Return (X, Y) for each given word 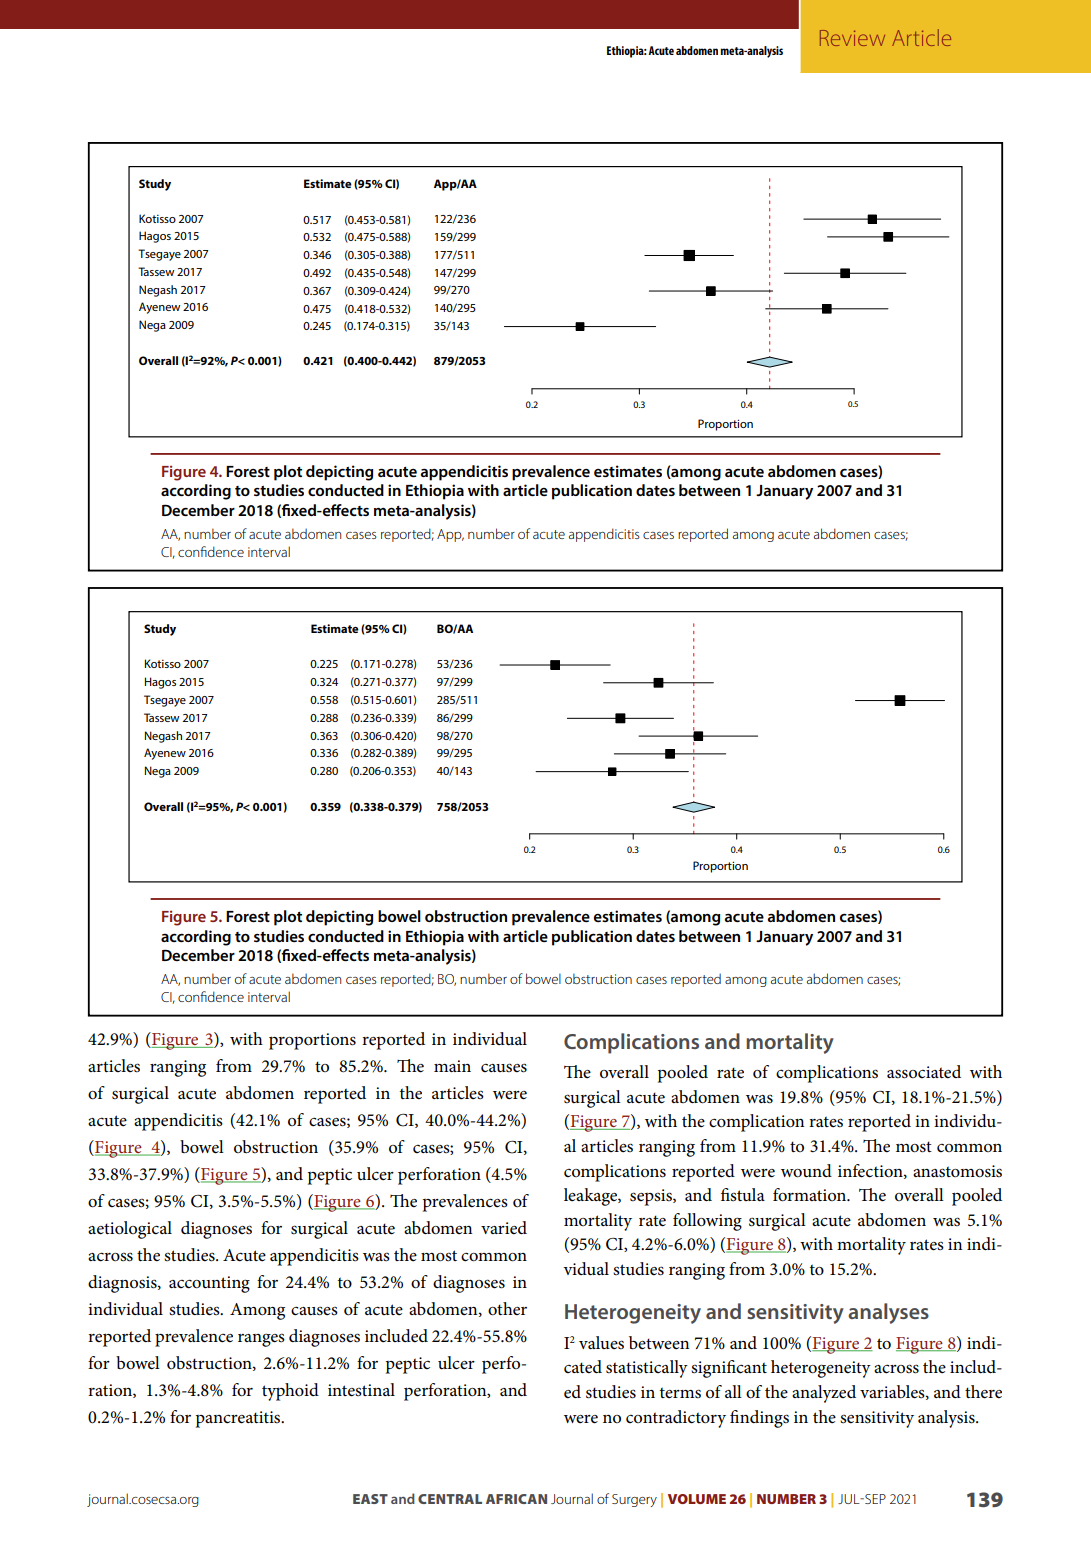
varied (504, 1227)
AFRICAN (516, 1499)
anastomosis (957, 1171)
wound (806, 1171)
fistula (743, 1194)
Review (852, 38)
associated (924, 1072)
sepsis (652, 1197)
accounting (209, 1284)
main (452, 1066)
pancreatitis (239, 1419)
